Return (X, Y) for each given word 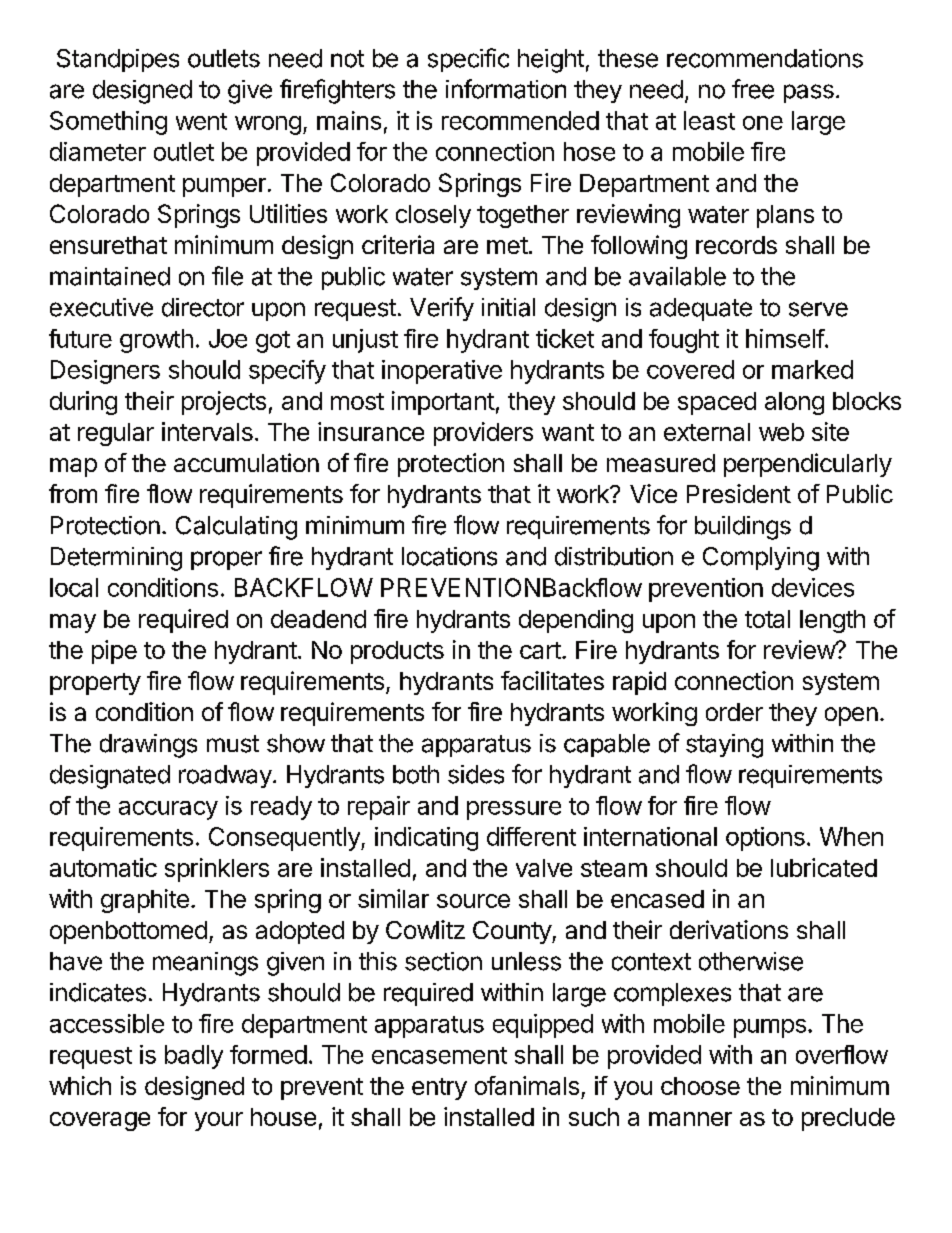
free (753, 89)
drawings (148, 746)
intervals (207, 431)
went (201, 121)
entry (439, 1089)
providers (483, 434)
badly (194, 1057)
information (506, 89)
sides (476, 774)
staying (724, 746)
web (781, 432)
